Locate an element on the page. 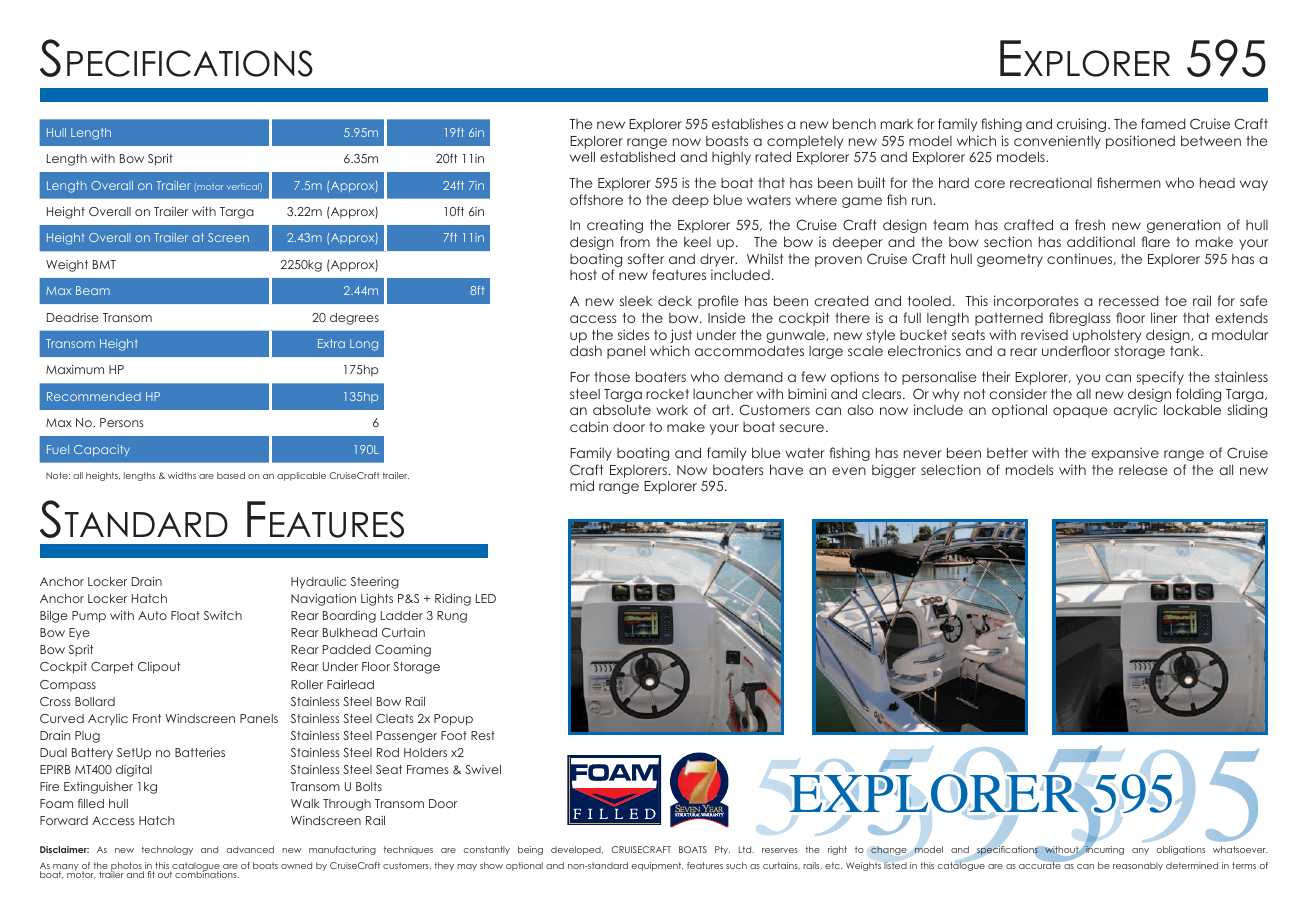 The width and height of the document is (1308, 924). Popup is located at coordinates (453, 720).
